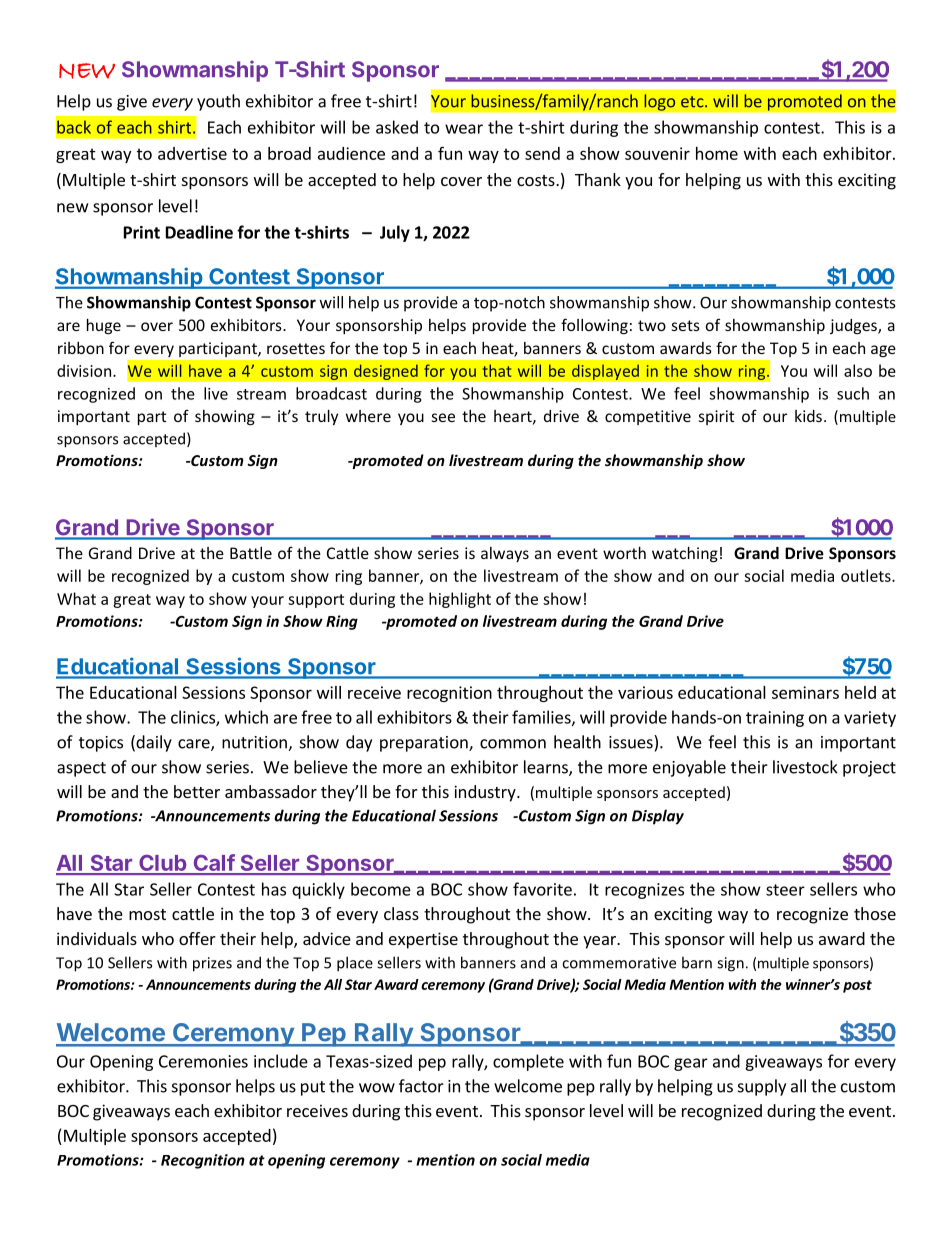 This screenshot has width=952, height=1233. I want to click on Club, so click(163, 864).
